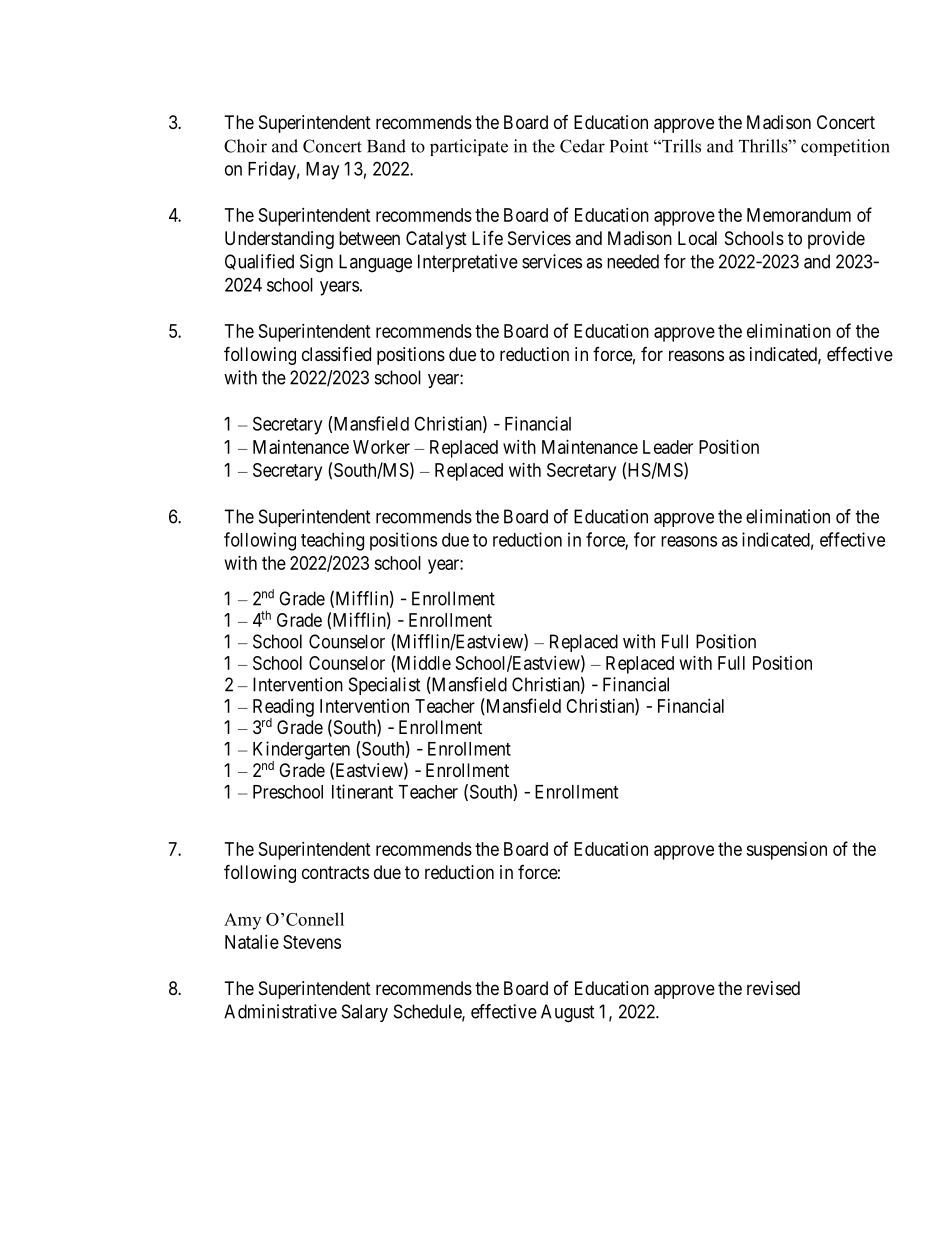 This screenshot has width=952, height=1233. What do you see at coordinates (332, 541) in the screenshot?
I see `teaching` at bounding box center [332, 541].
